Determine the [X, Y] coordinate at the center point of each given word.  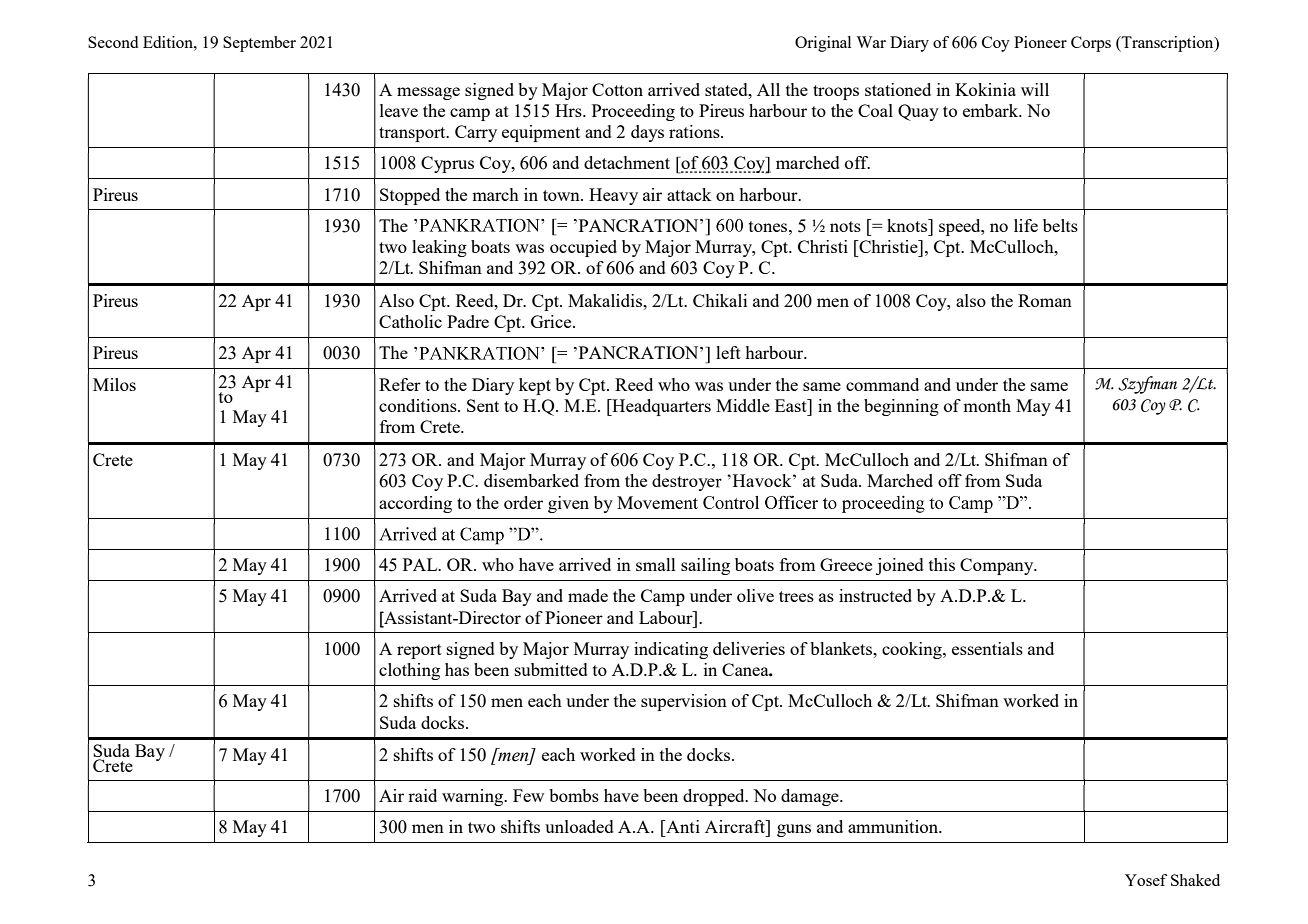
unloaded [579, 826]
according [415, 504]
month [987, 405]
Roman [1045, 300]
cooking [913, 650]
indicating [671, 650]
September [259, 44]
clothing [409, 671]
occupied [583, 248]
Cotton [617, 89]
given [568, 504]
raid [422, 795]
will [1035, 89]
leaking [439, 248]
